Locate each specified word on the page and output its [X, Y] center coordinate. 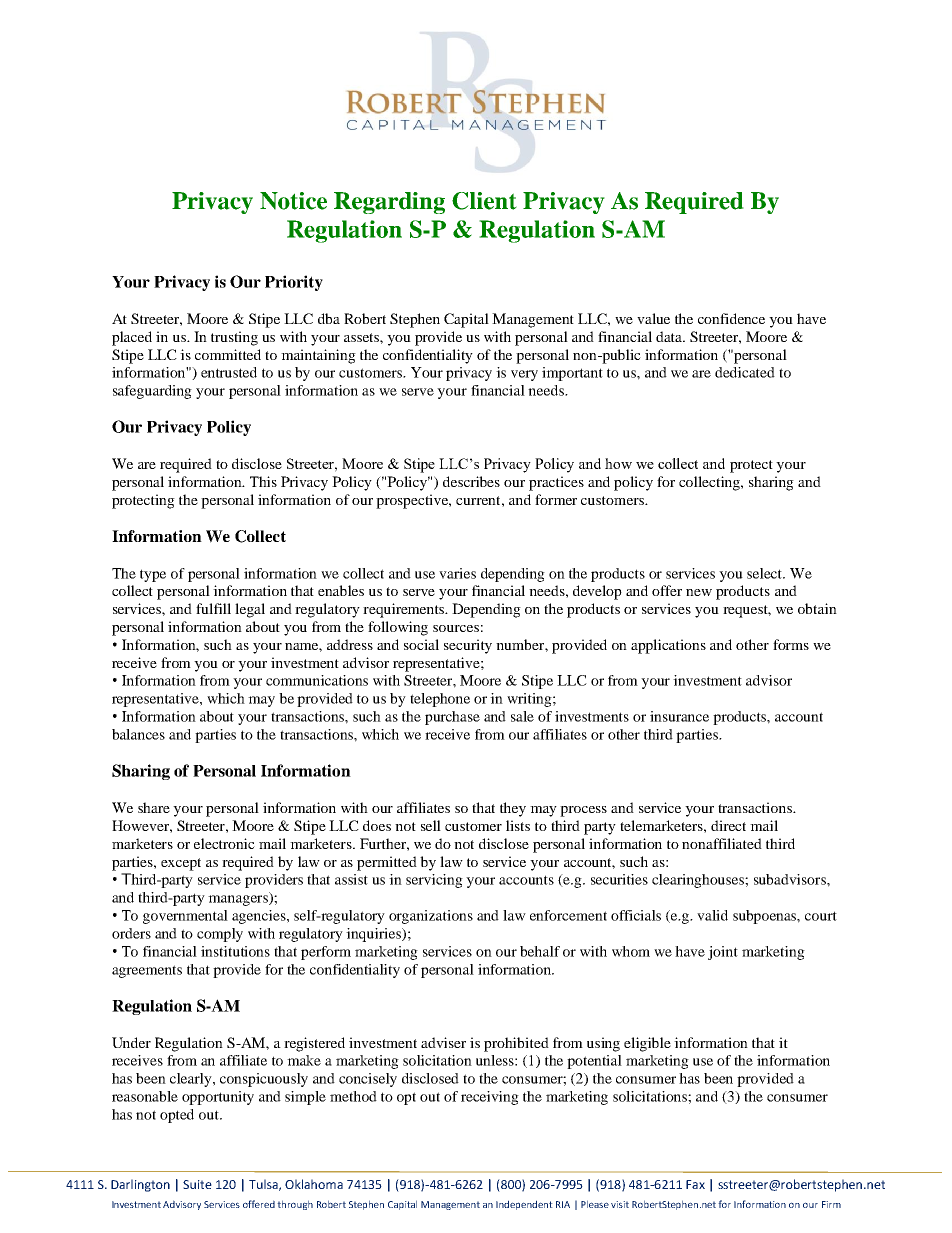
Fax [695, 1184]
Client [484, 201]
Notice [293, 201]
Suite [197, 1184]
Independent [524, 1205]
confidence [731, 318]
